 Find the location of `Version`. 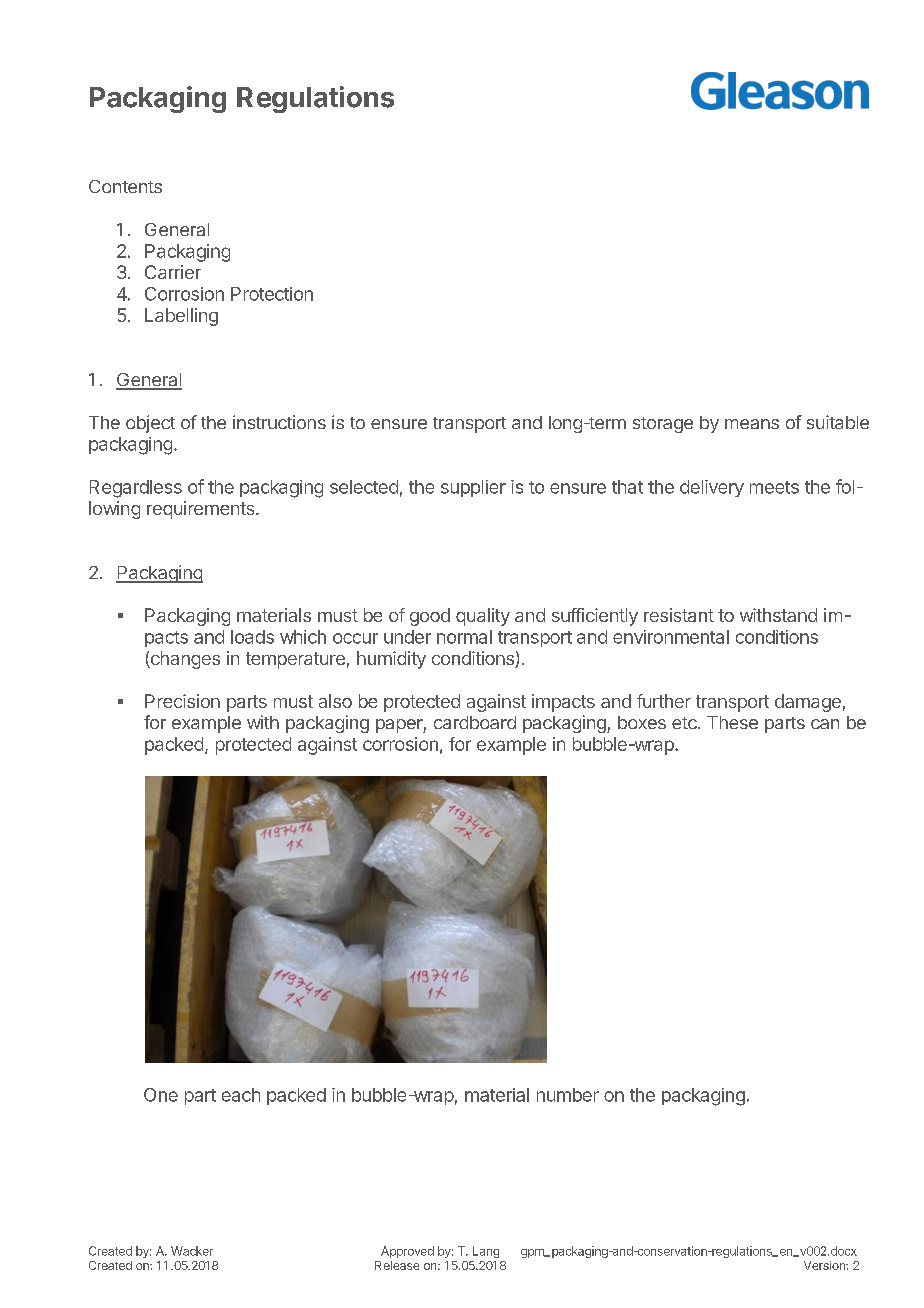

Version is located at coordinates (825, 1265).
